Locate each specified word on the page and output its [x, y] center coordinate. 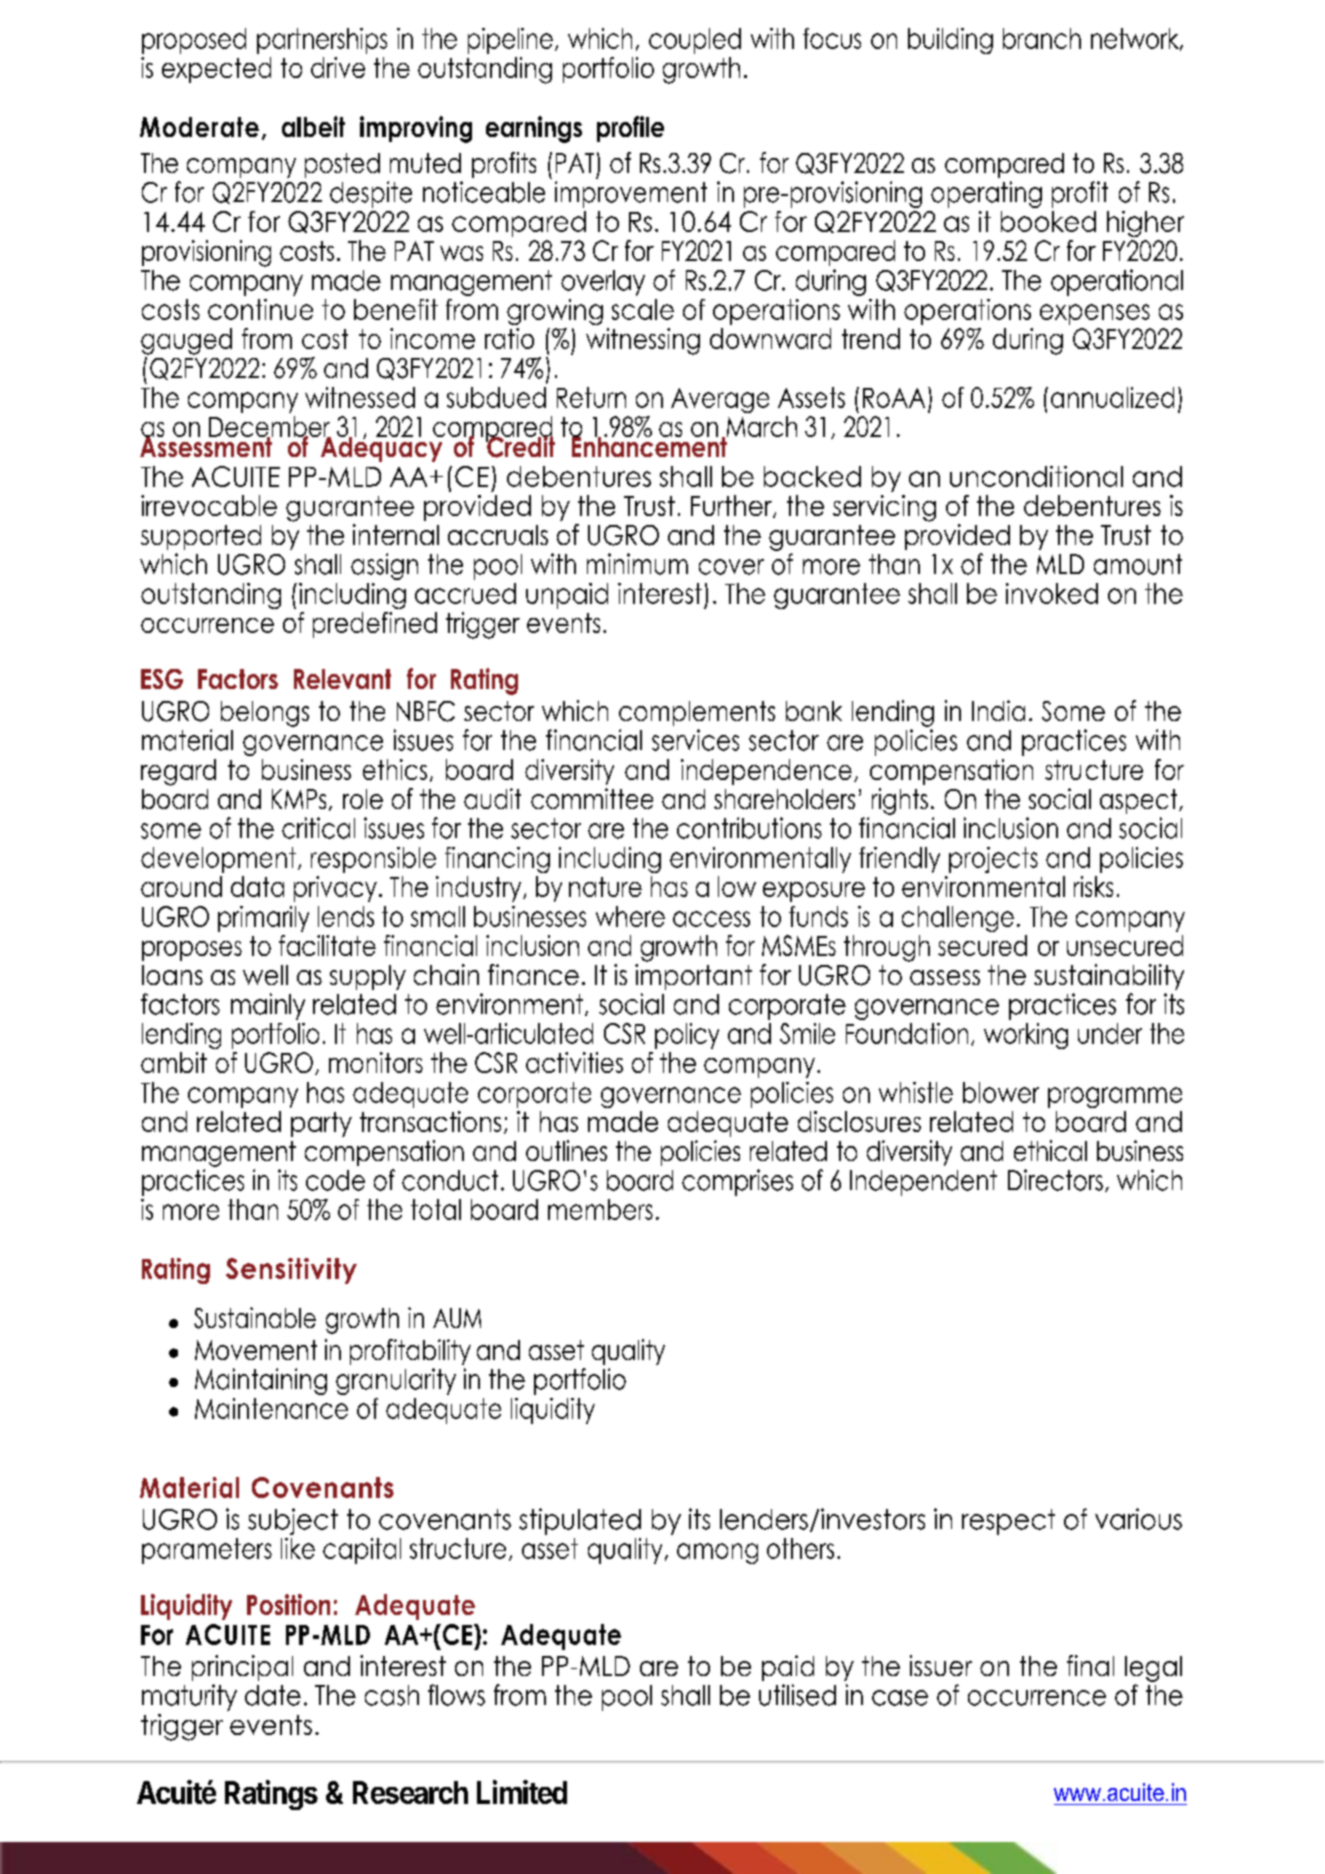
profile [630, 129]
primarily [263, 919]
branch [1042, 38]
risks [1093, 886]
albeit [313, 126]
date [273, 1695]
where [630, 916]
